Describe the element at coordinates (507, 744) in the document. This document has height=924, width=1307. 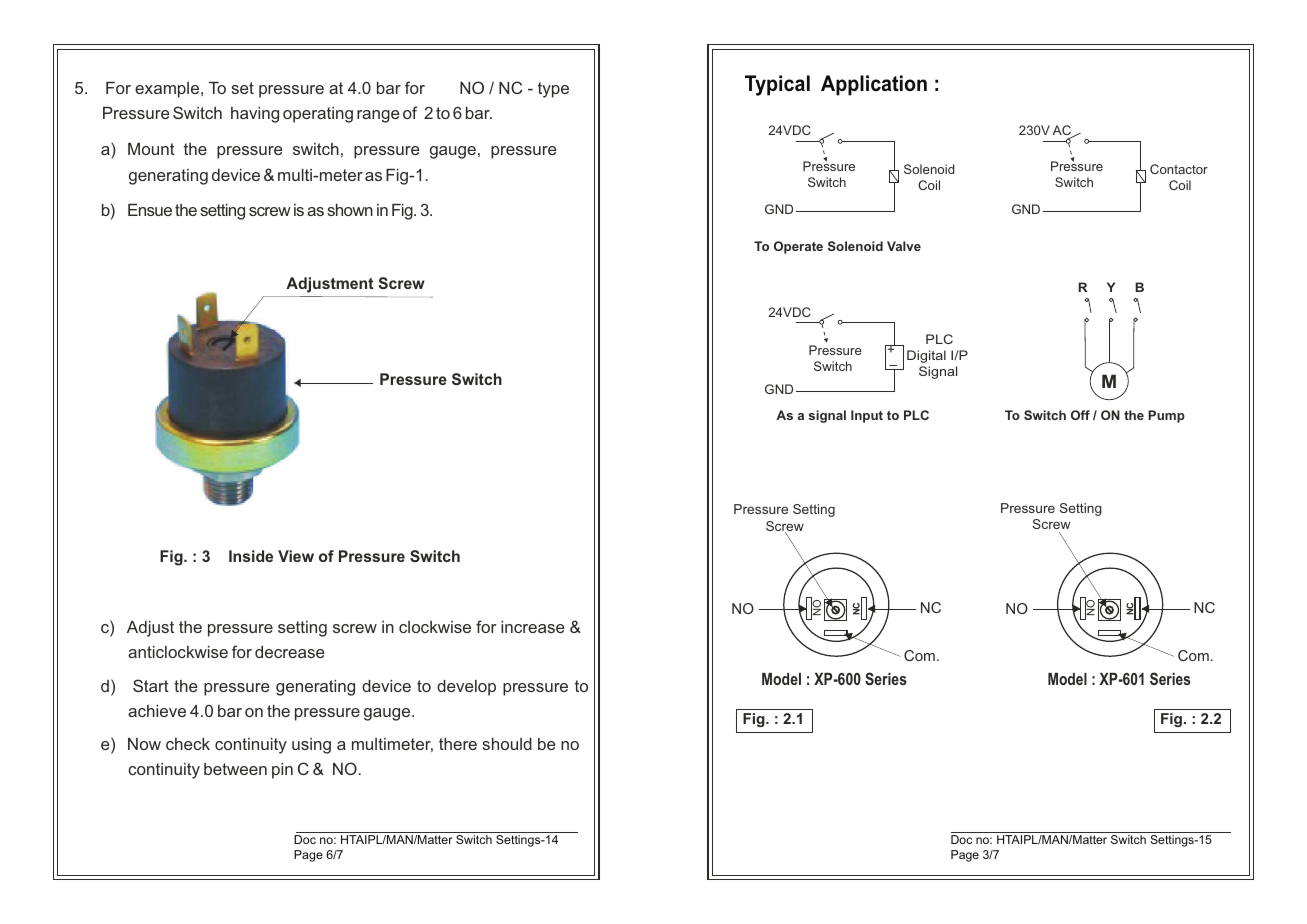
I see `should` at that location.
